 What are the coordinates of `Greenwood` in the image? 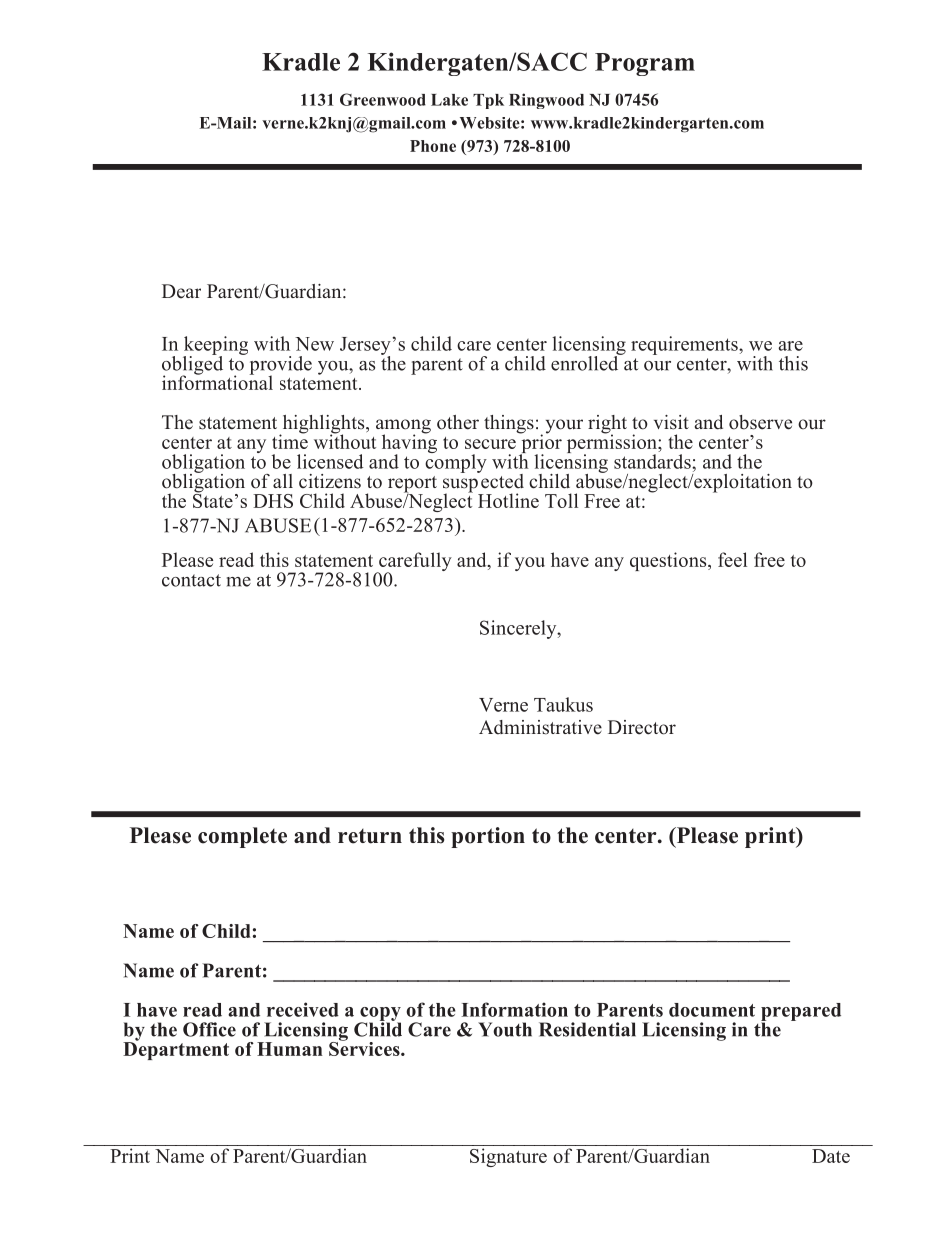 It's located at (383, 99).
